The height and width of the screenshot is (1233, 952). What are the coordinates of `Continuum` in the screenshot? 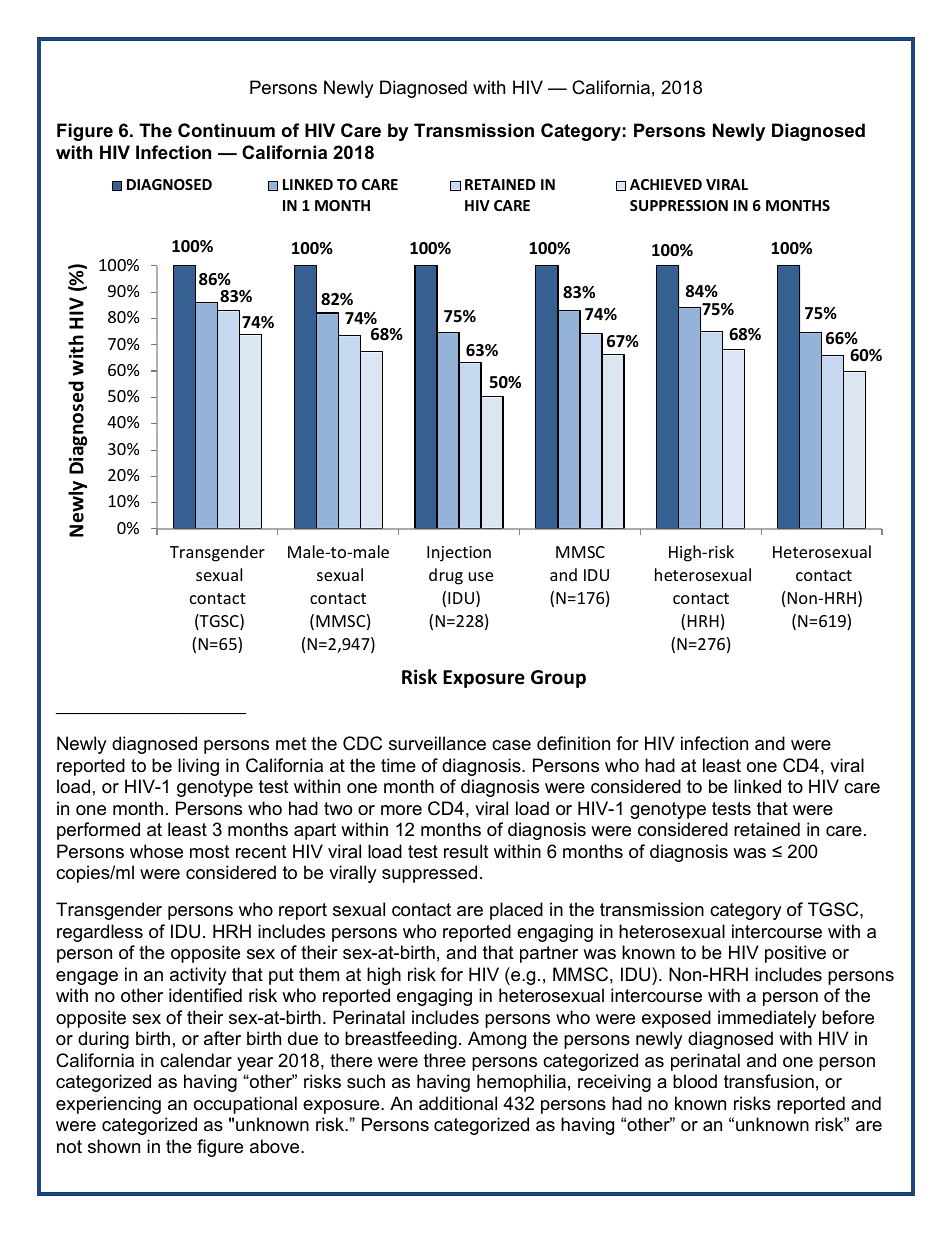 It's located at (226, 130).
